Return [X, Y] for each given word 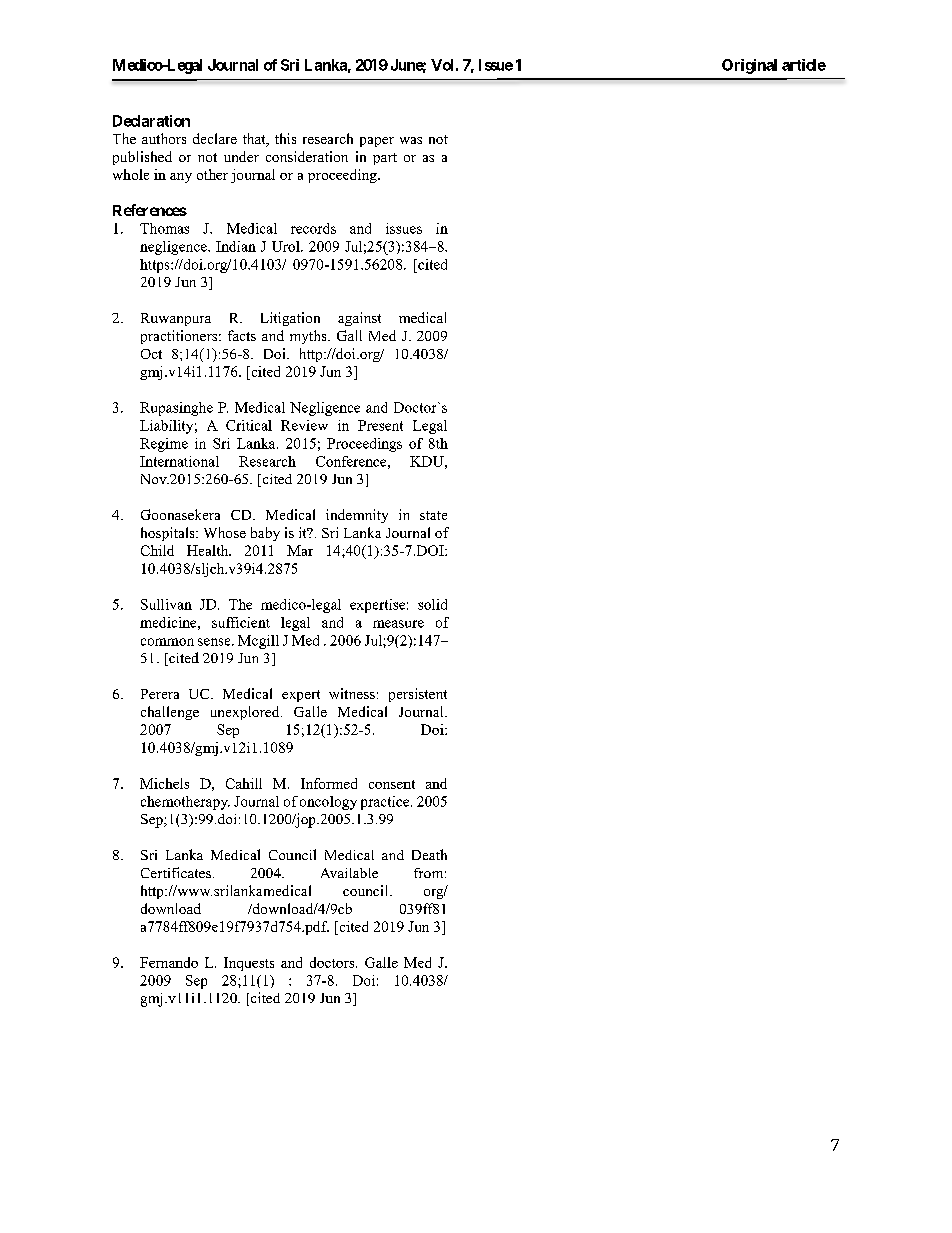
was [411, 140]
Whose [225, 532]
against [359, 319]
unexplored [246, 713]
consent [392, 784]
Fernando [169, 962]
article [804, 65]
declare [215, 138]
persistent [418, 695]
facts [242, 335]
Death [429, 854]
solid [432, 604]
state [433, 515]
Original [749, 66]
